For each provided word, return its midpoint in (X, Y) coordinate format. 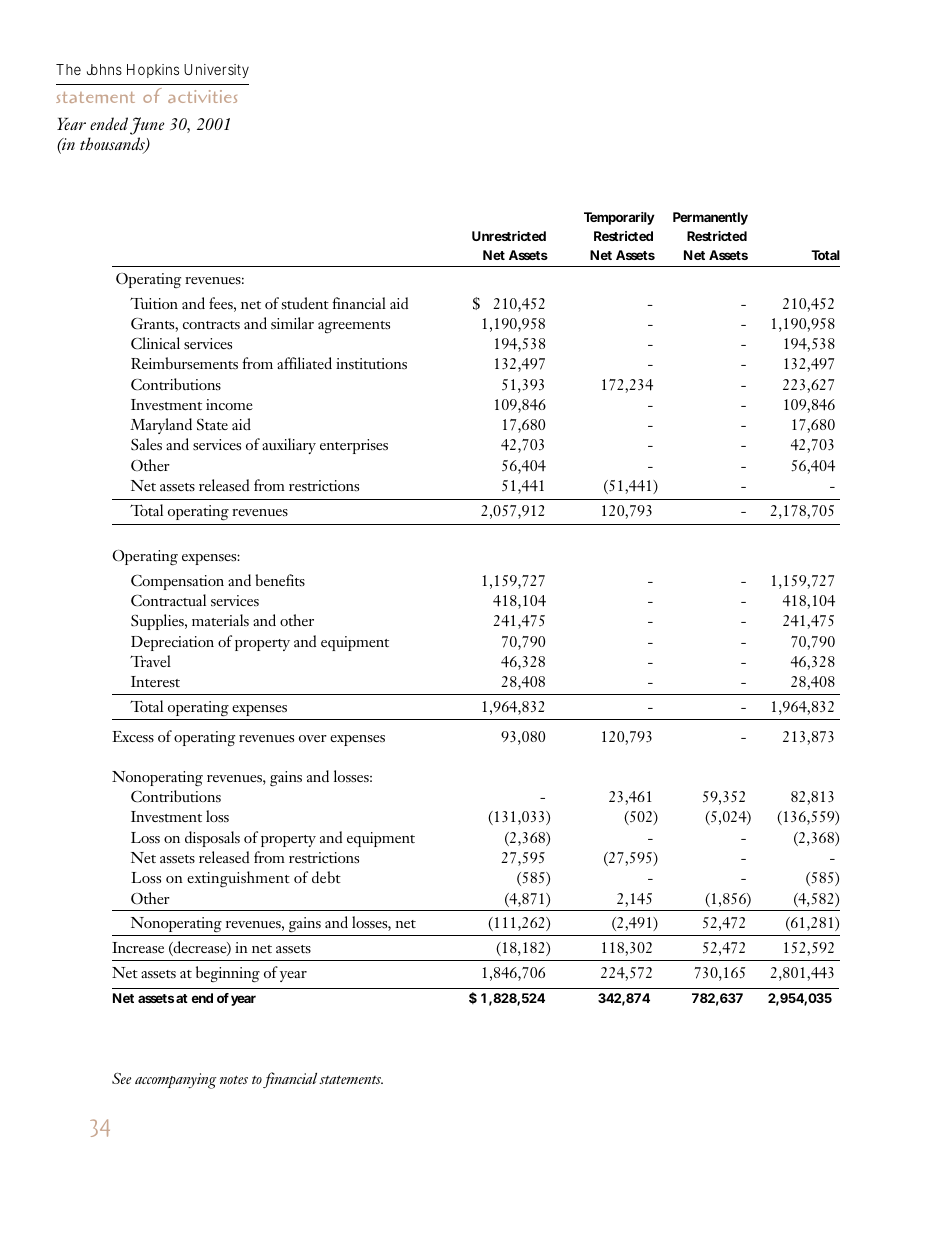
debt (326, 877)
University (216, 71)
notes (234, 1079)
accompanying (175, 1081)
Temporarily (619, 218)
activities (202, 96)
